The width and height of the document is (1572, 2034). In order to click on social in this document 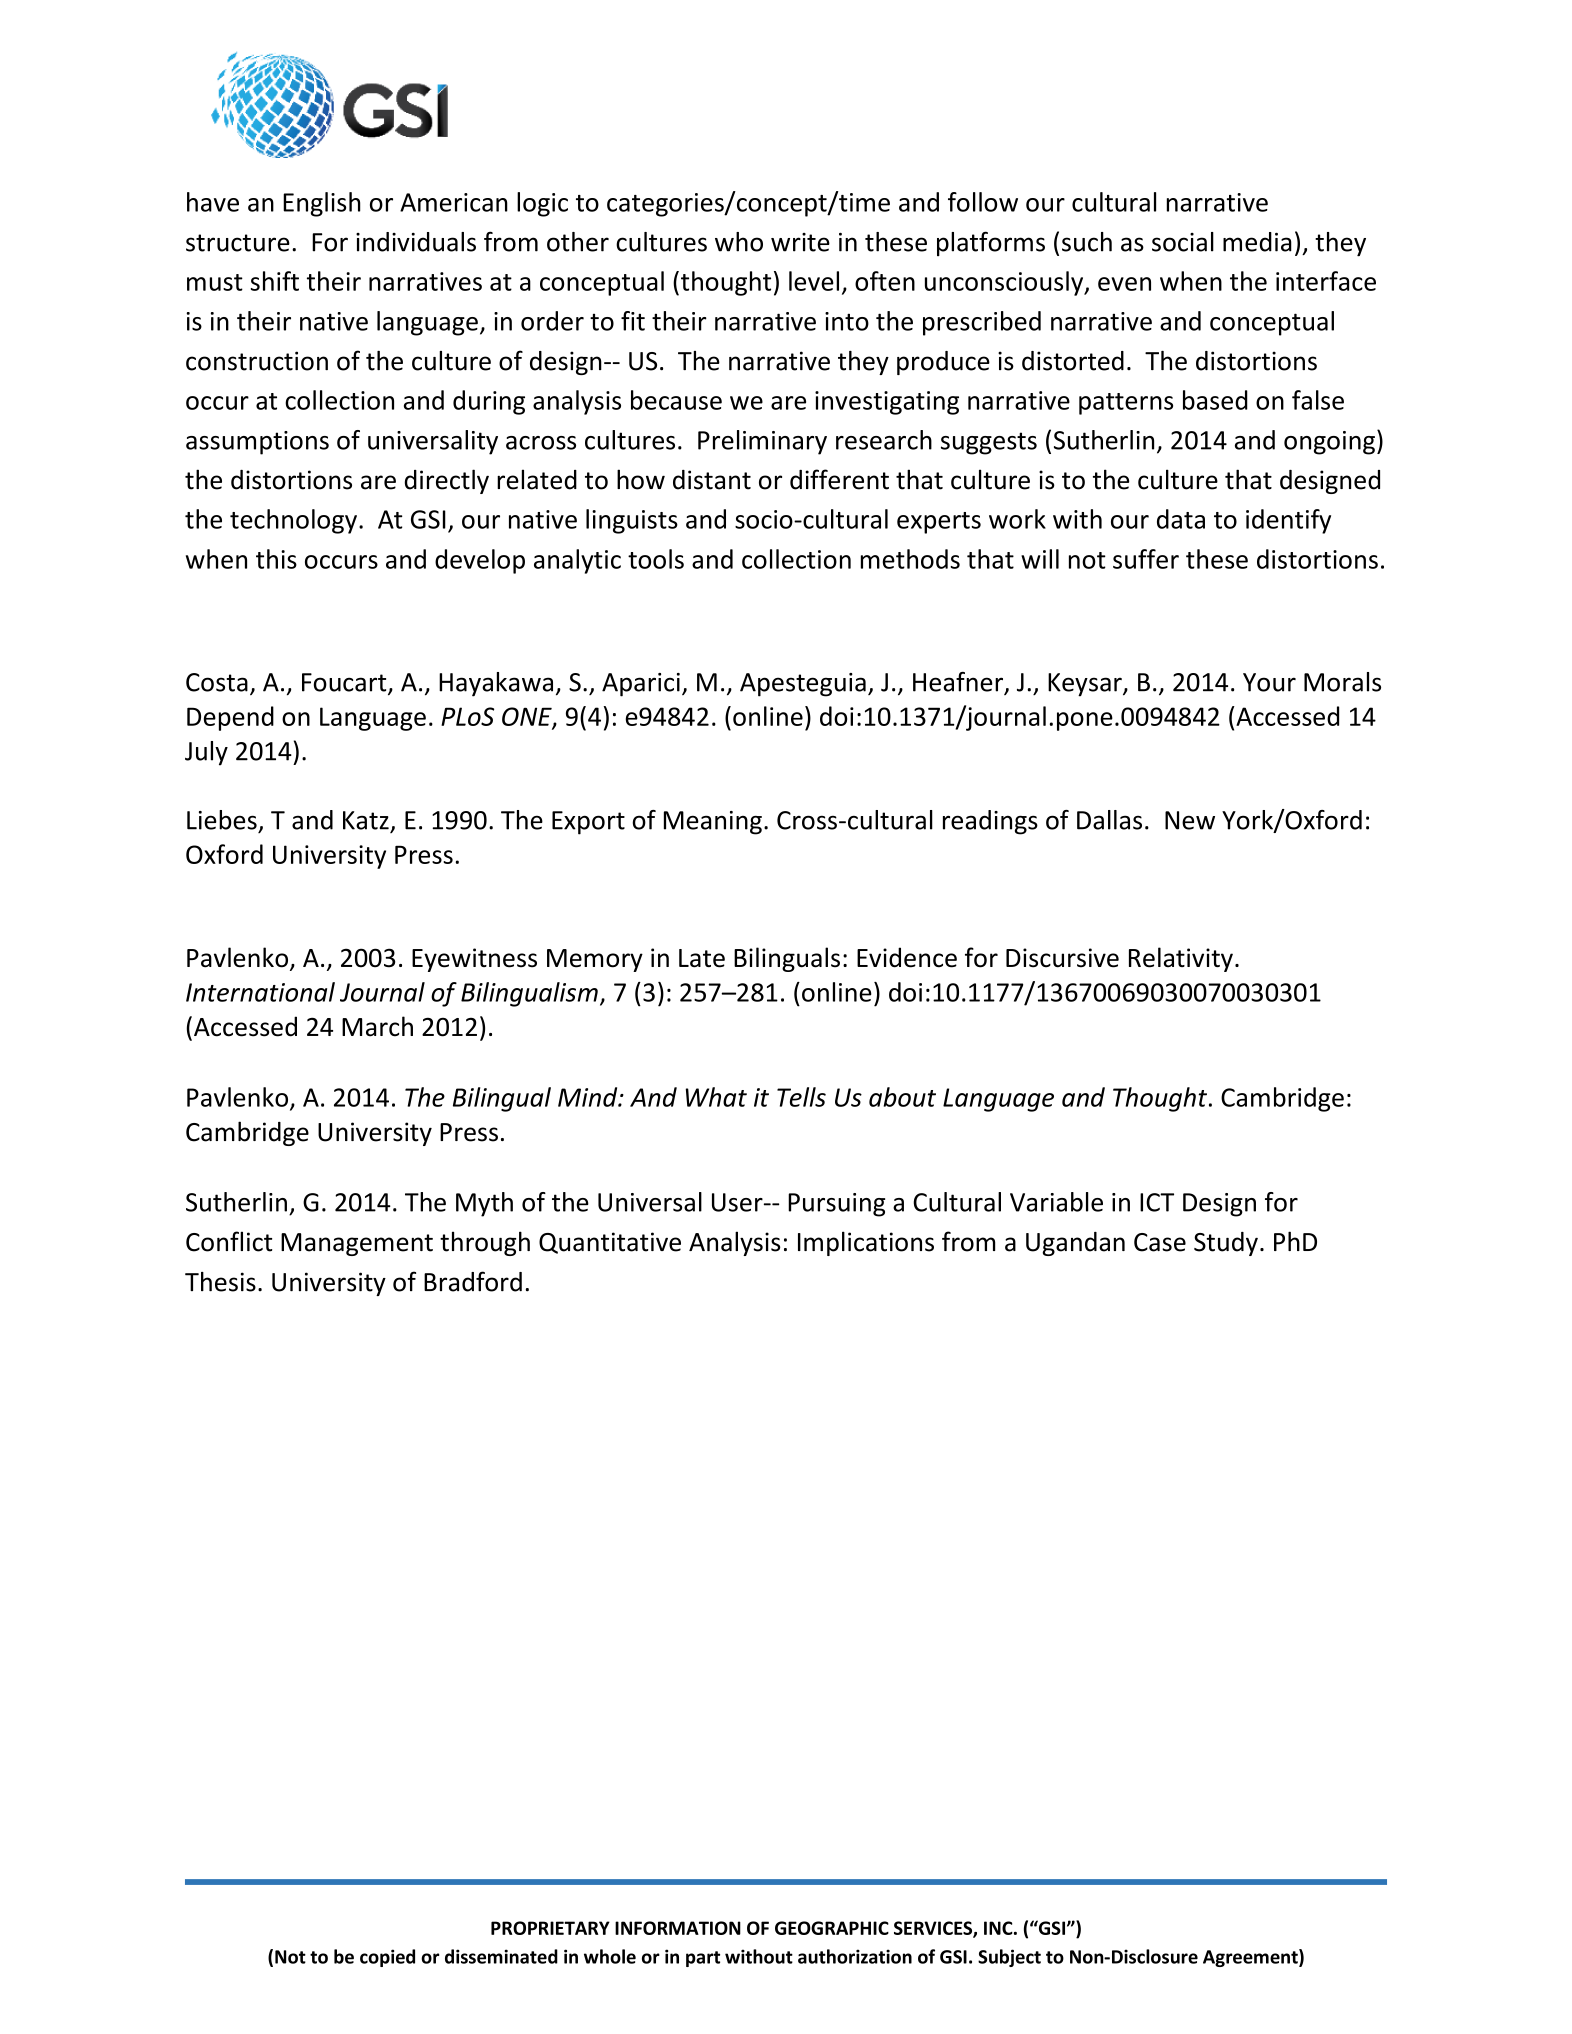, I will do `click(1183, 242)`.
